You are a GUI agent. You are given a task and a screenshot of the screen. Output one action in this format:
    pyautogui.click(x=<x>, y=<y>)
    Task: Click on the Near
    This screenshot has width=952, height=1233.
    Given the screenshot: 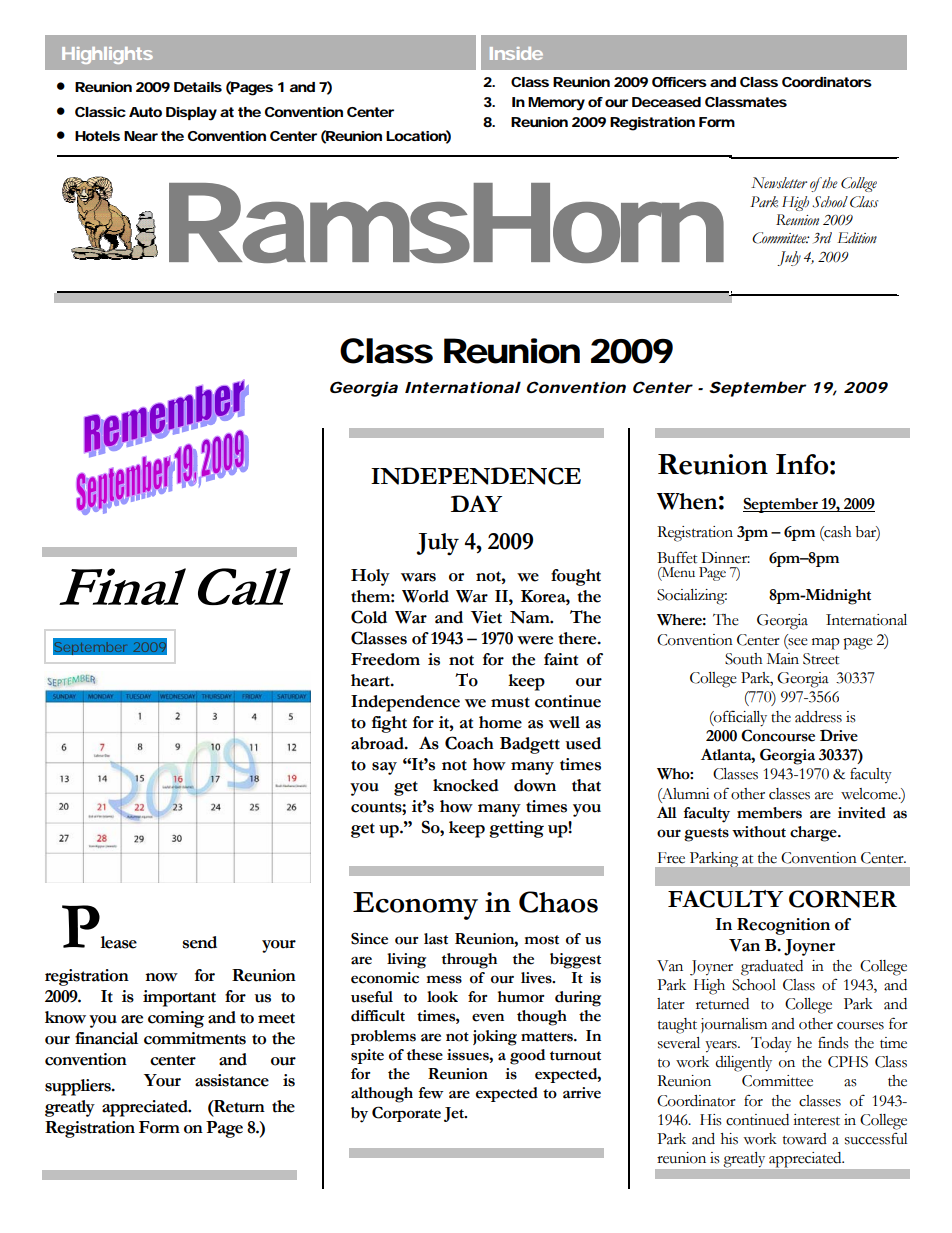 What is the action you would take?
    pyautogui.click(x=141, y=136)
